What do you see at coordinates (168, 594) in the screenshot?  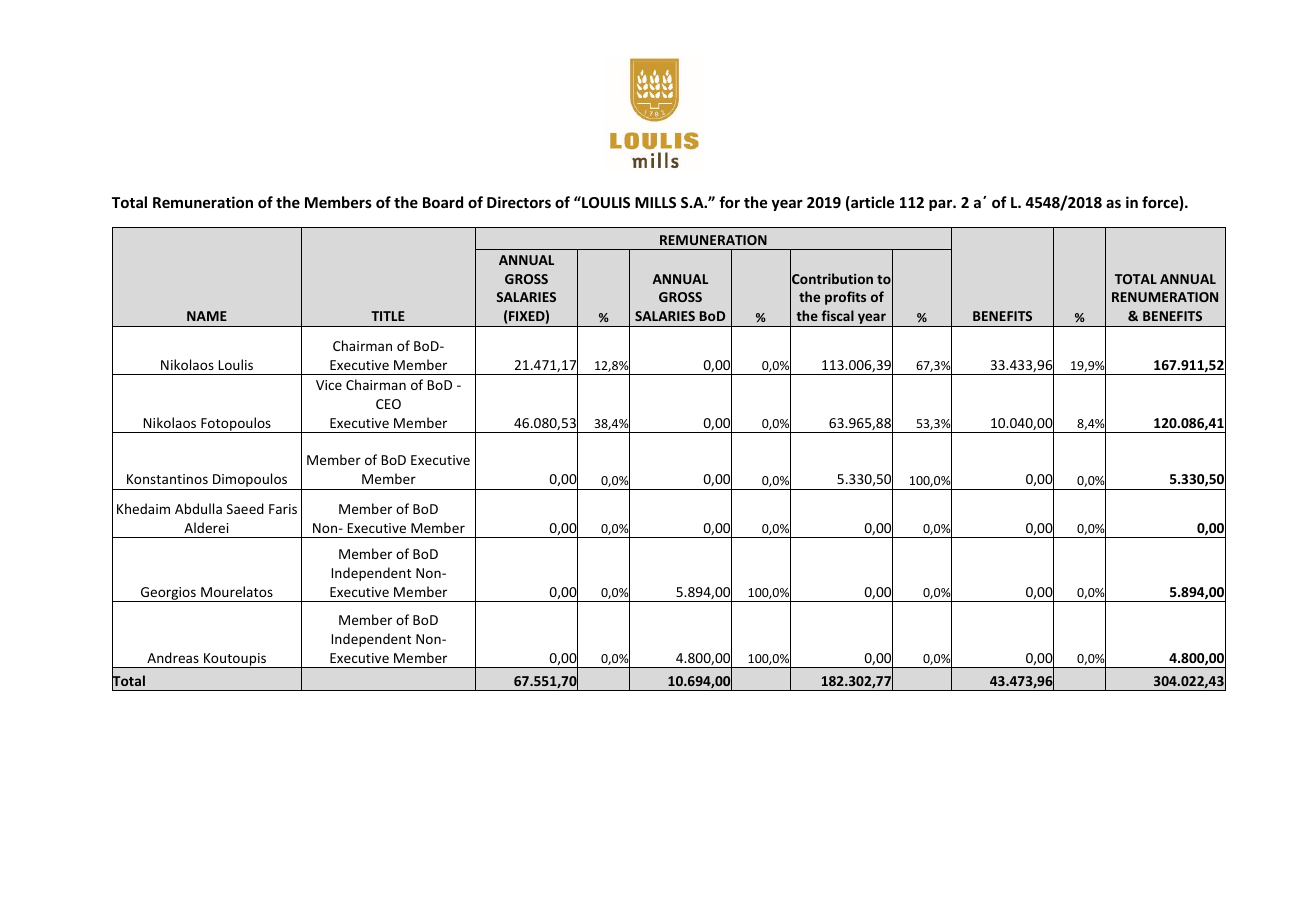 I see `Georgios` at bounding box center [168, 594].
